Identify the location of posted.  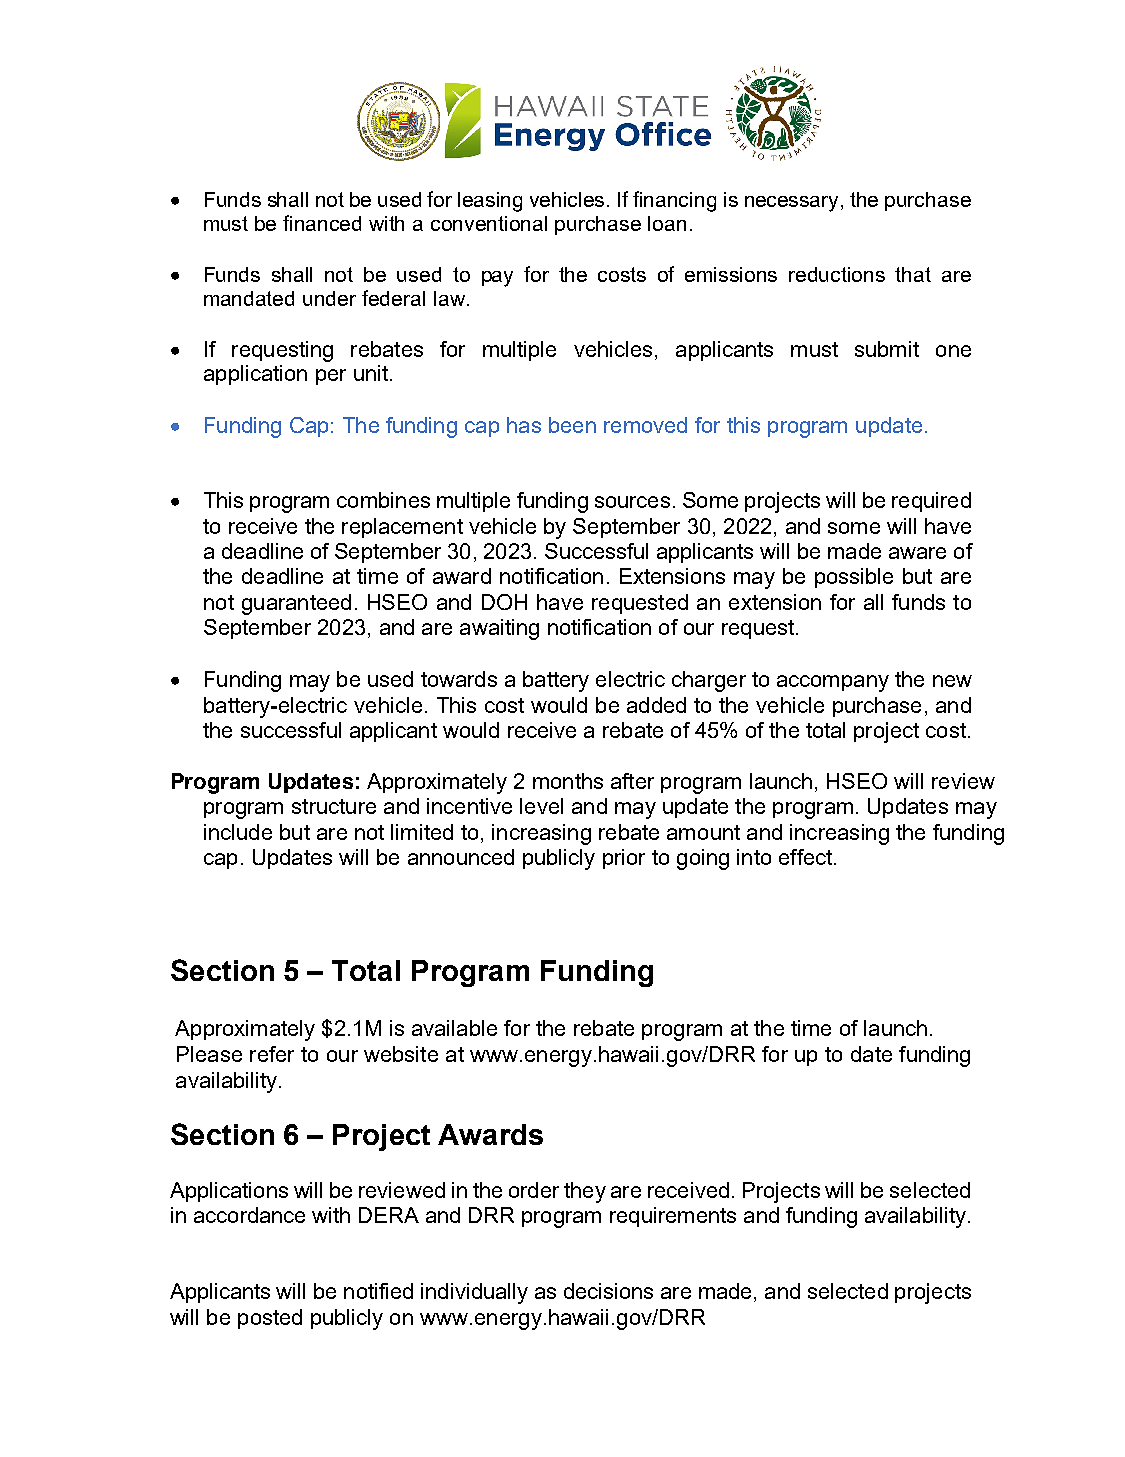
(270, 1319).
